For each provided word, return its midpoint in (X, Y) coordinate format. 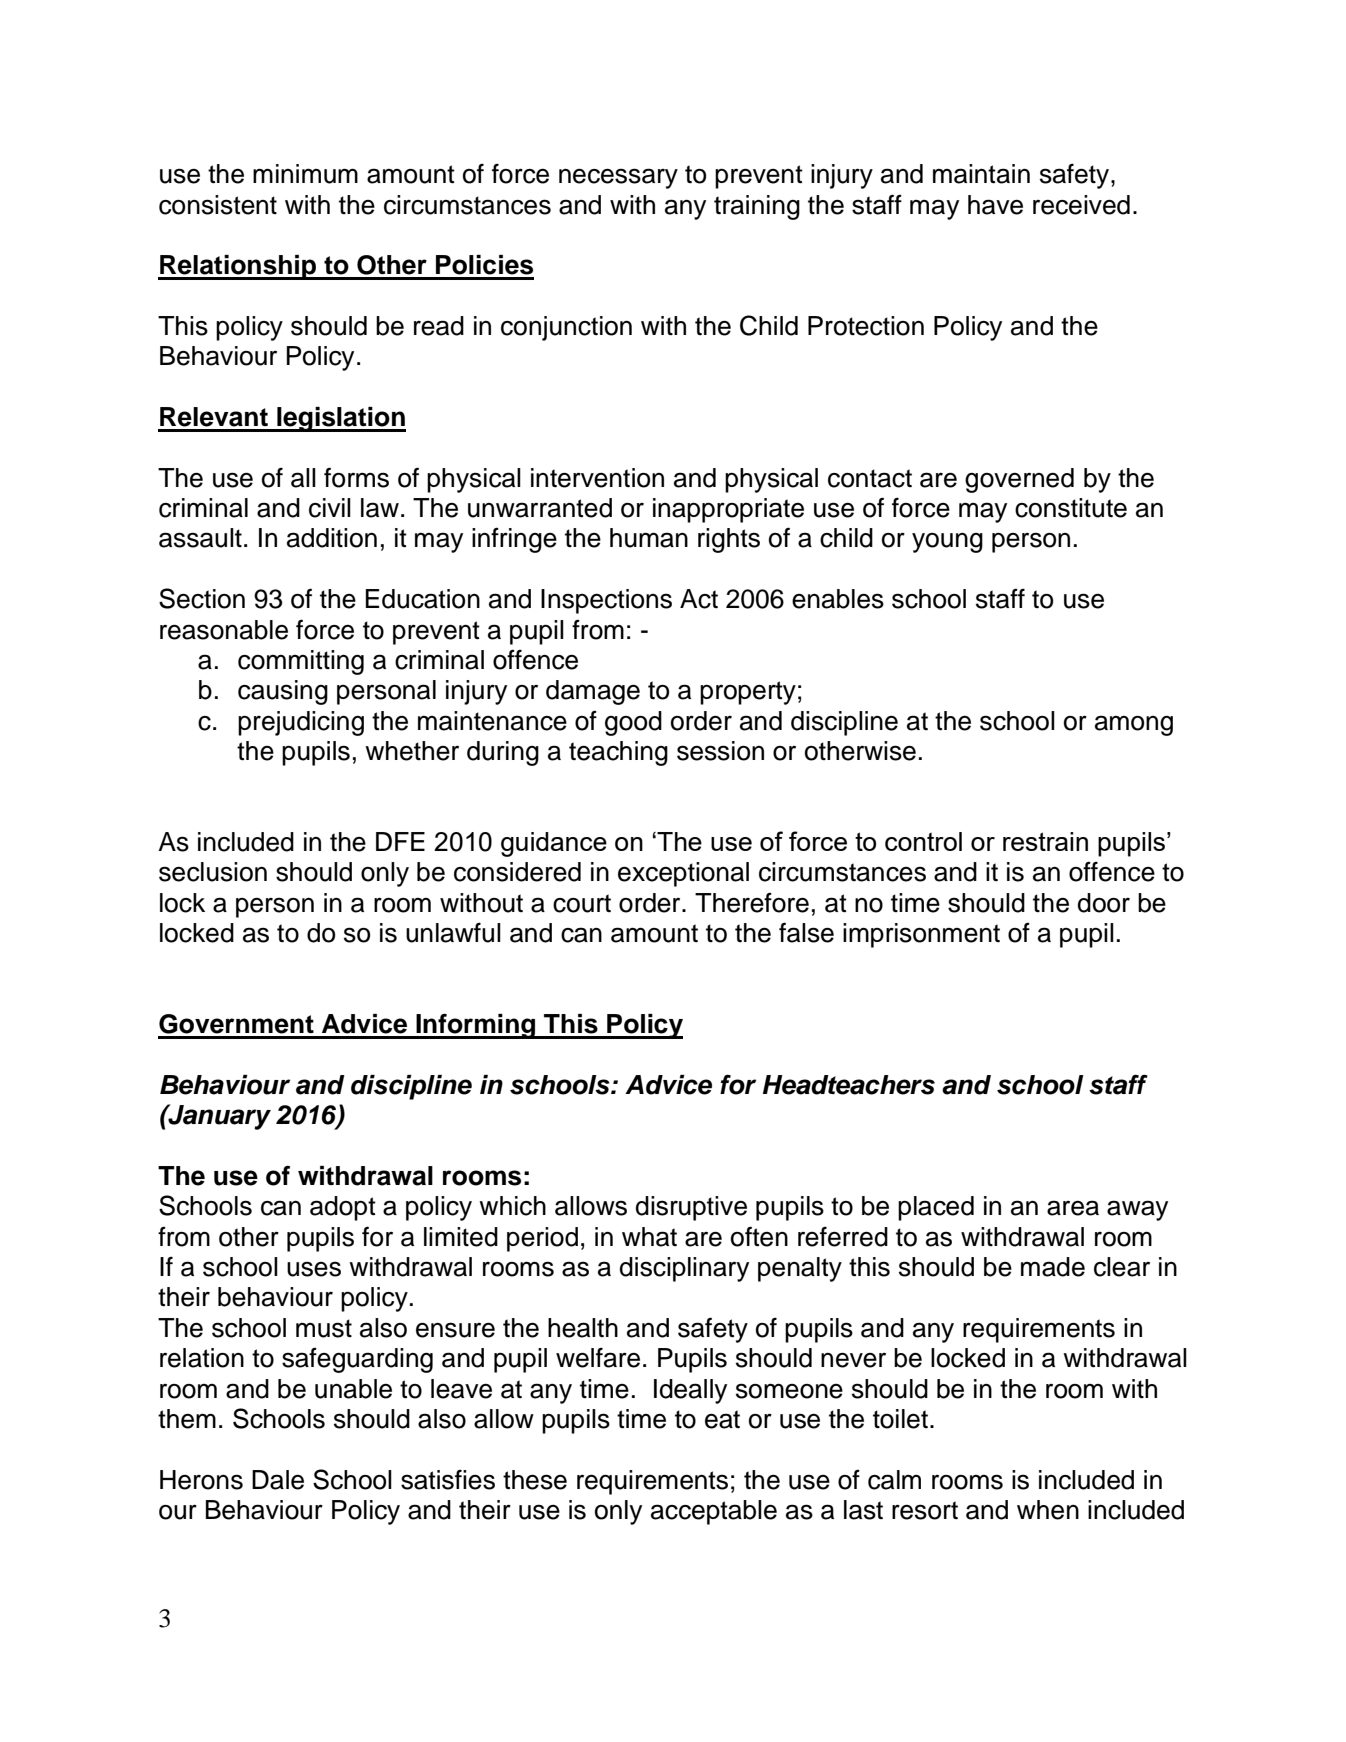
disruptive (691, 1208)
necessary (618, 178)
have (995, 205)
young (947, 543)
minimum (305, 174)
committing (301, 662)
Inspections (606, 601)
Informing (476, 1026)
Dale (278, 1480)
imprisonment (921, 935)
